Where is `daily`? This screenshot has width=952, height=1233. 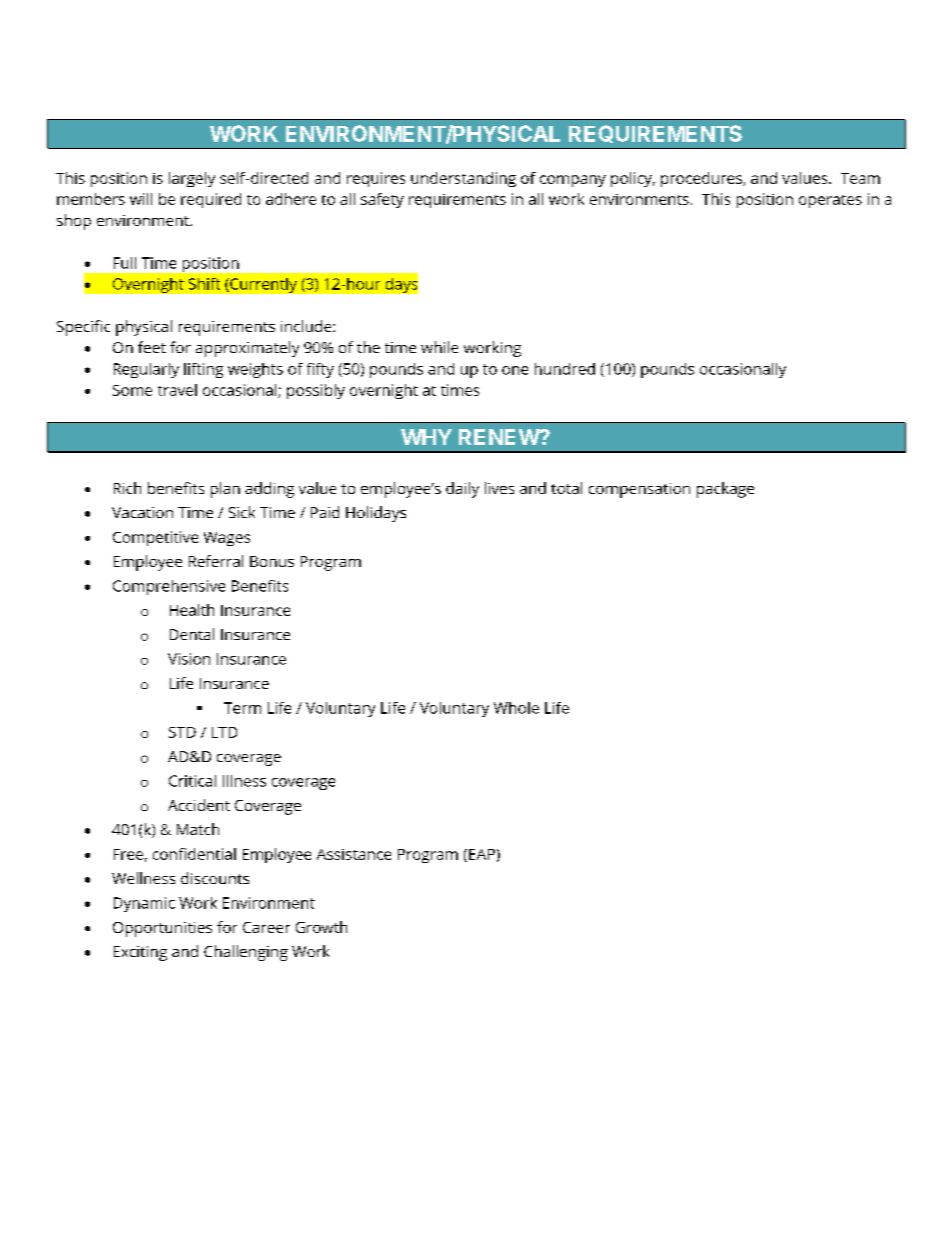 daily is located at coordinates (462, 490).
